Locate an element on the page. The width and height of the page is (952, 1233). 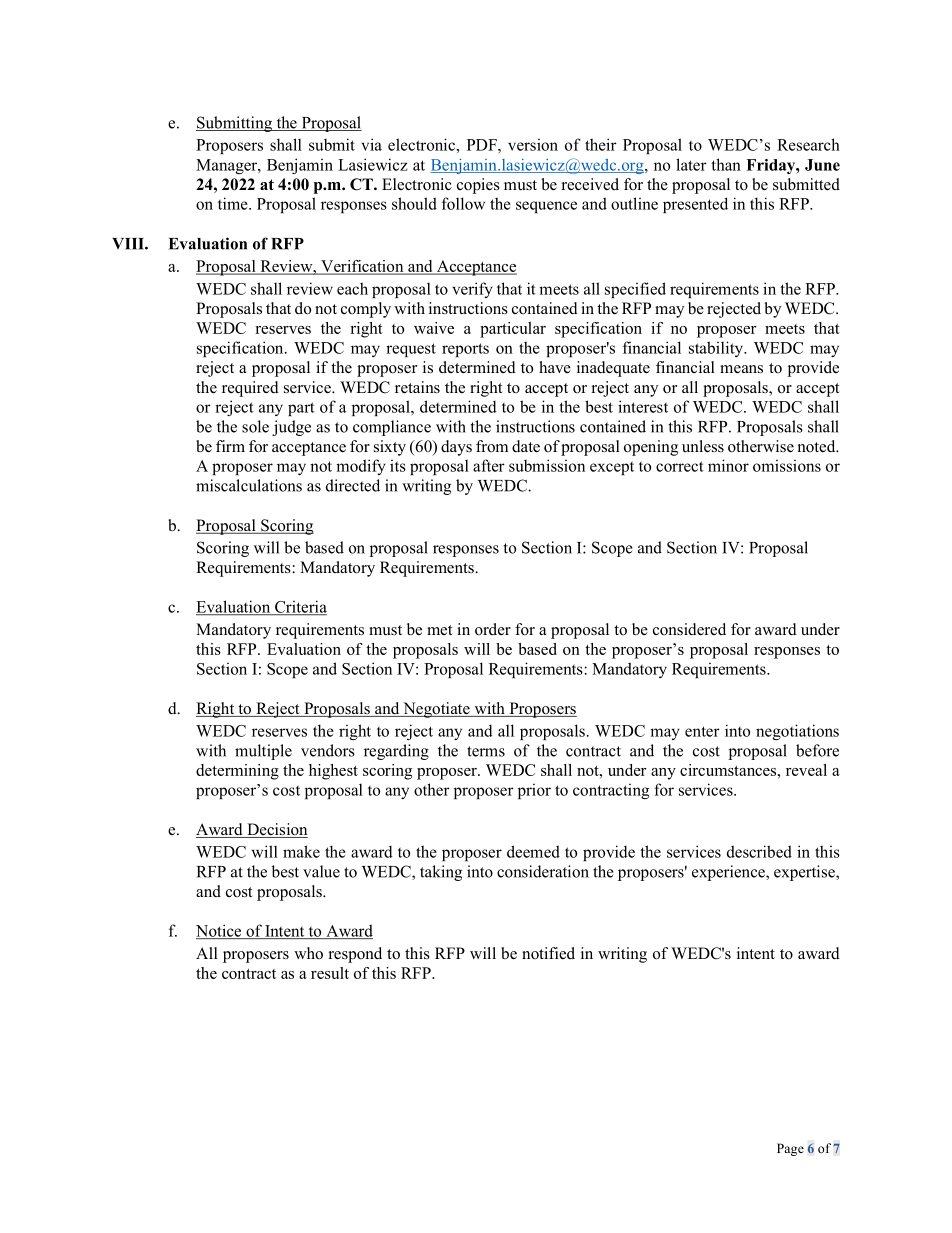
than is located at coordinates (726, 164).
